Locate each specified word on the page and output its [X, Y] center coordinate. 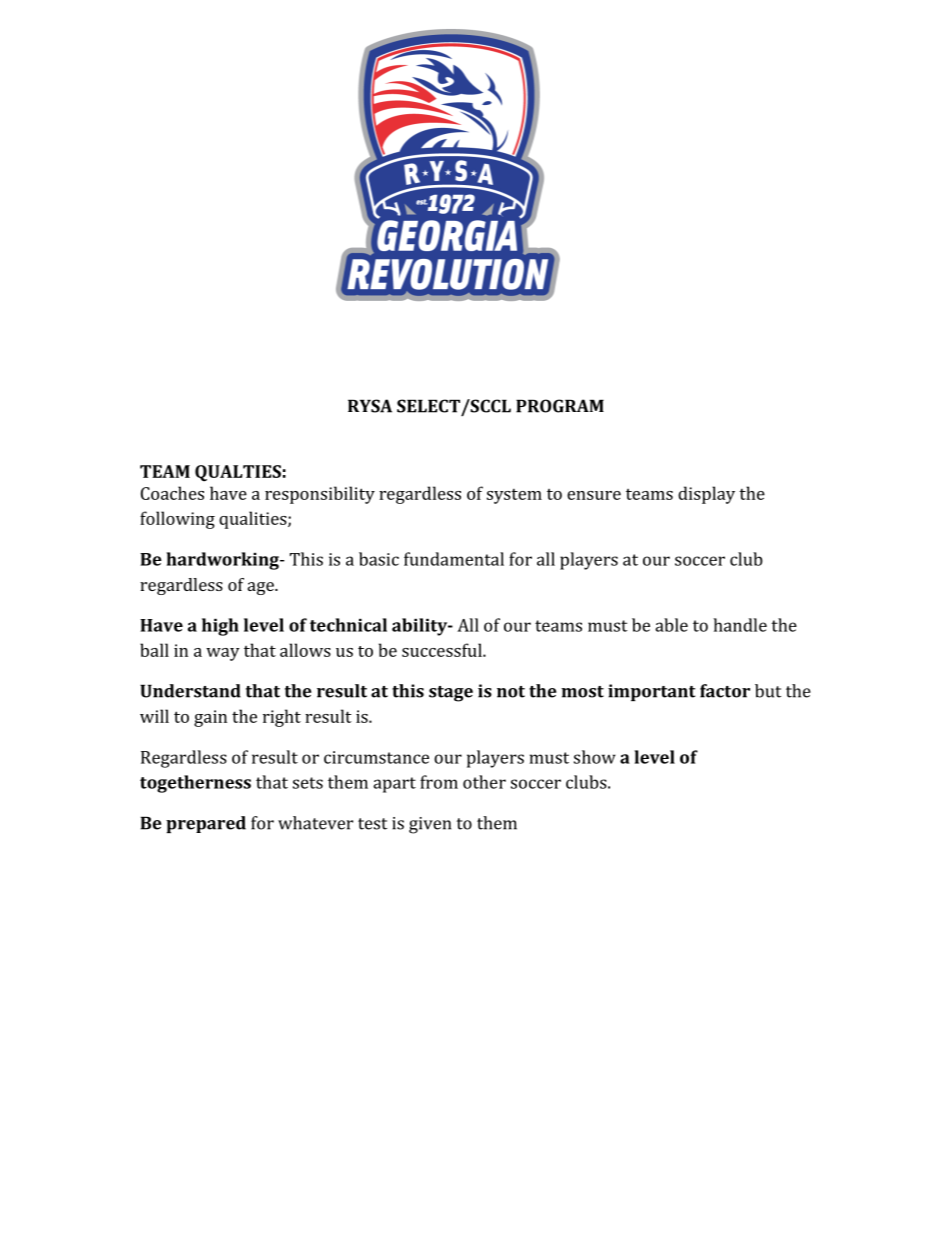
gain [210, 718]
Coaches [172, 493]
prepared [206, 824]
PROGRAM [560, 406]
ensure [594, 495]
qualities [254, 520]
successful [443, 650]
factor [725, 691]
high [220, 627]
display [706, 495]
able [671, 625]
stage [451, 694]
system [514, 496]
